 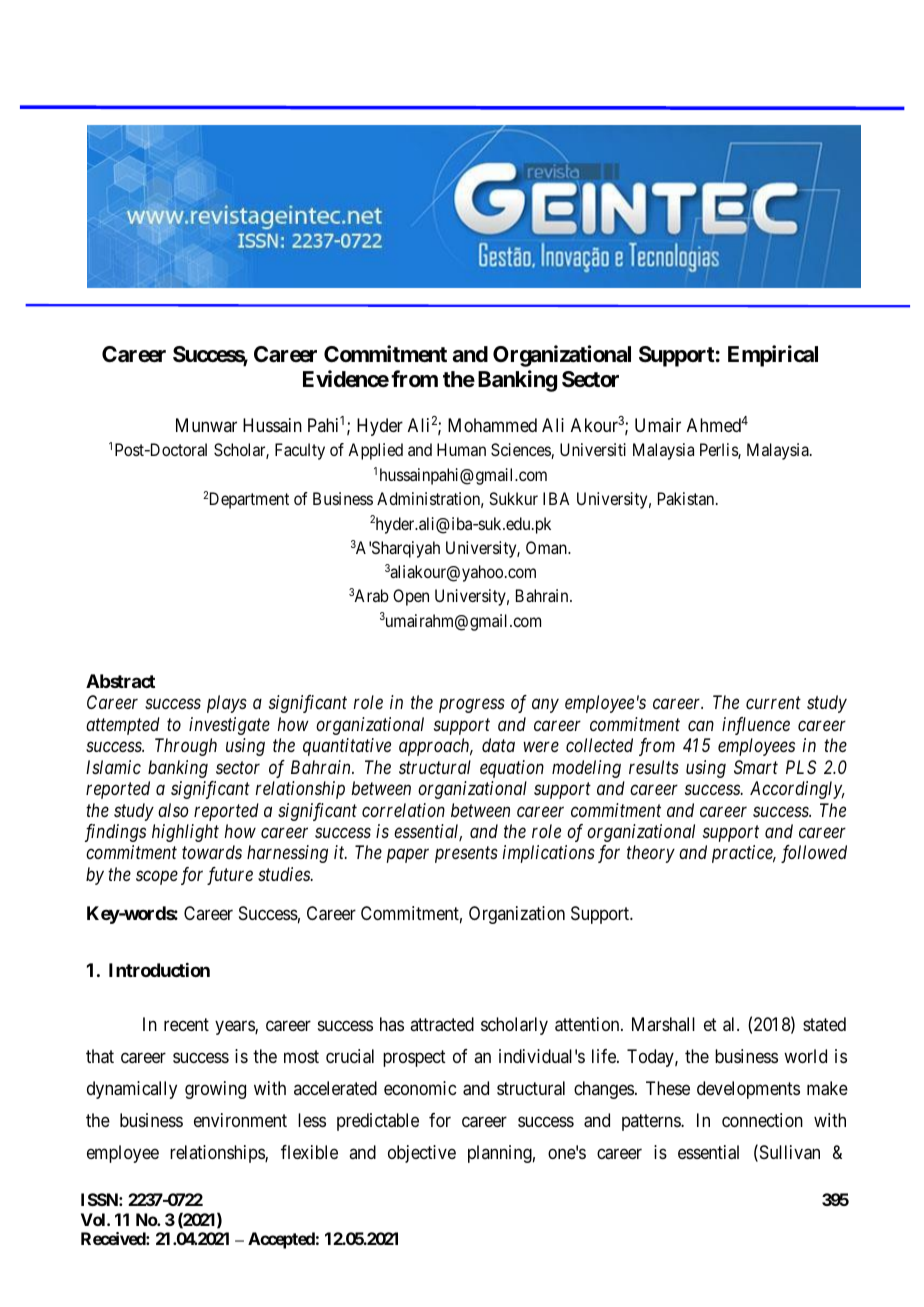 What do you see at coordinates (94, 1219) in the page?
I see `Vol` at bounding box center [94, 1219].
